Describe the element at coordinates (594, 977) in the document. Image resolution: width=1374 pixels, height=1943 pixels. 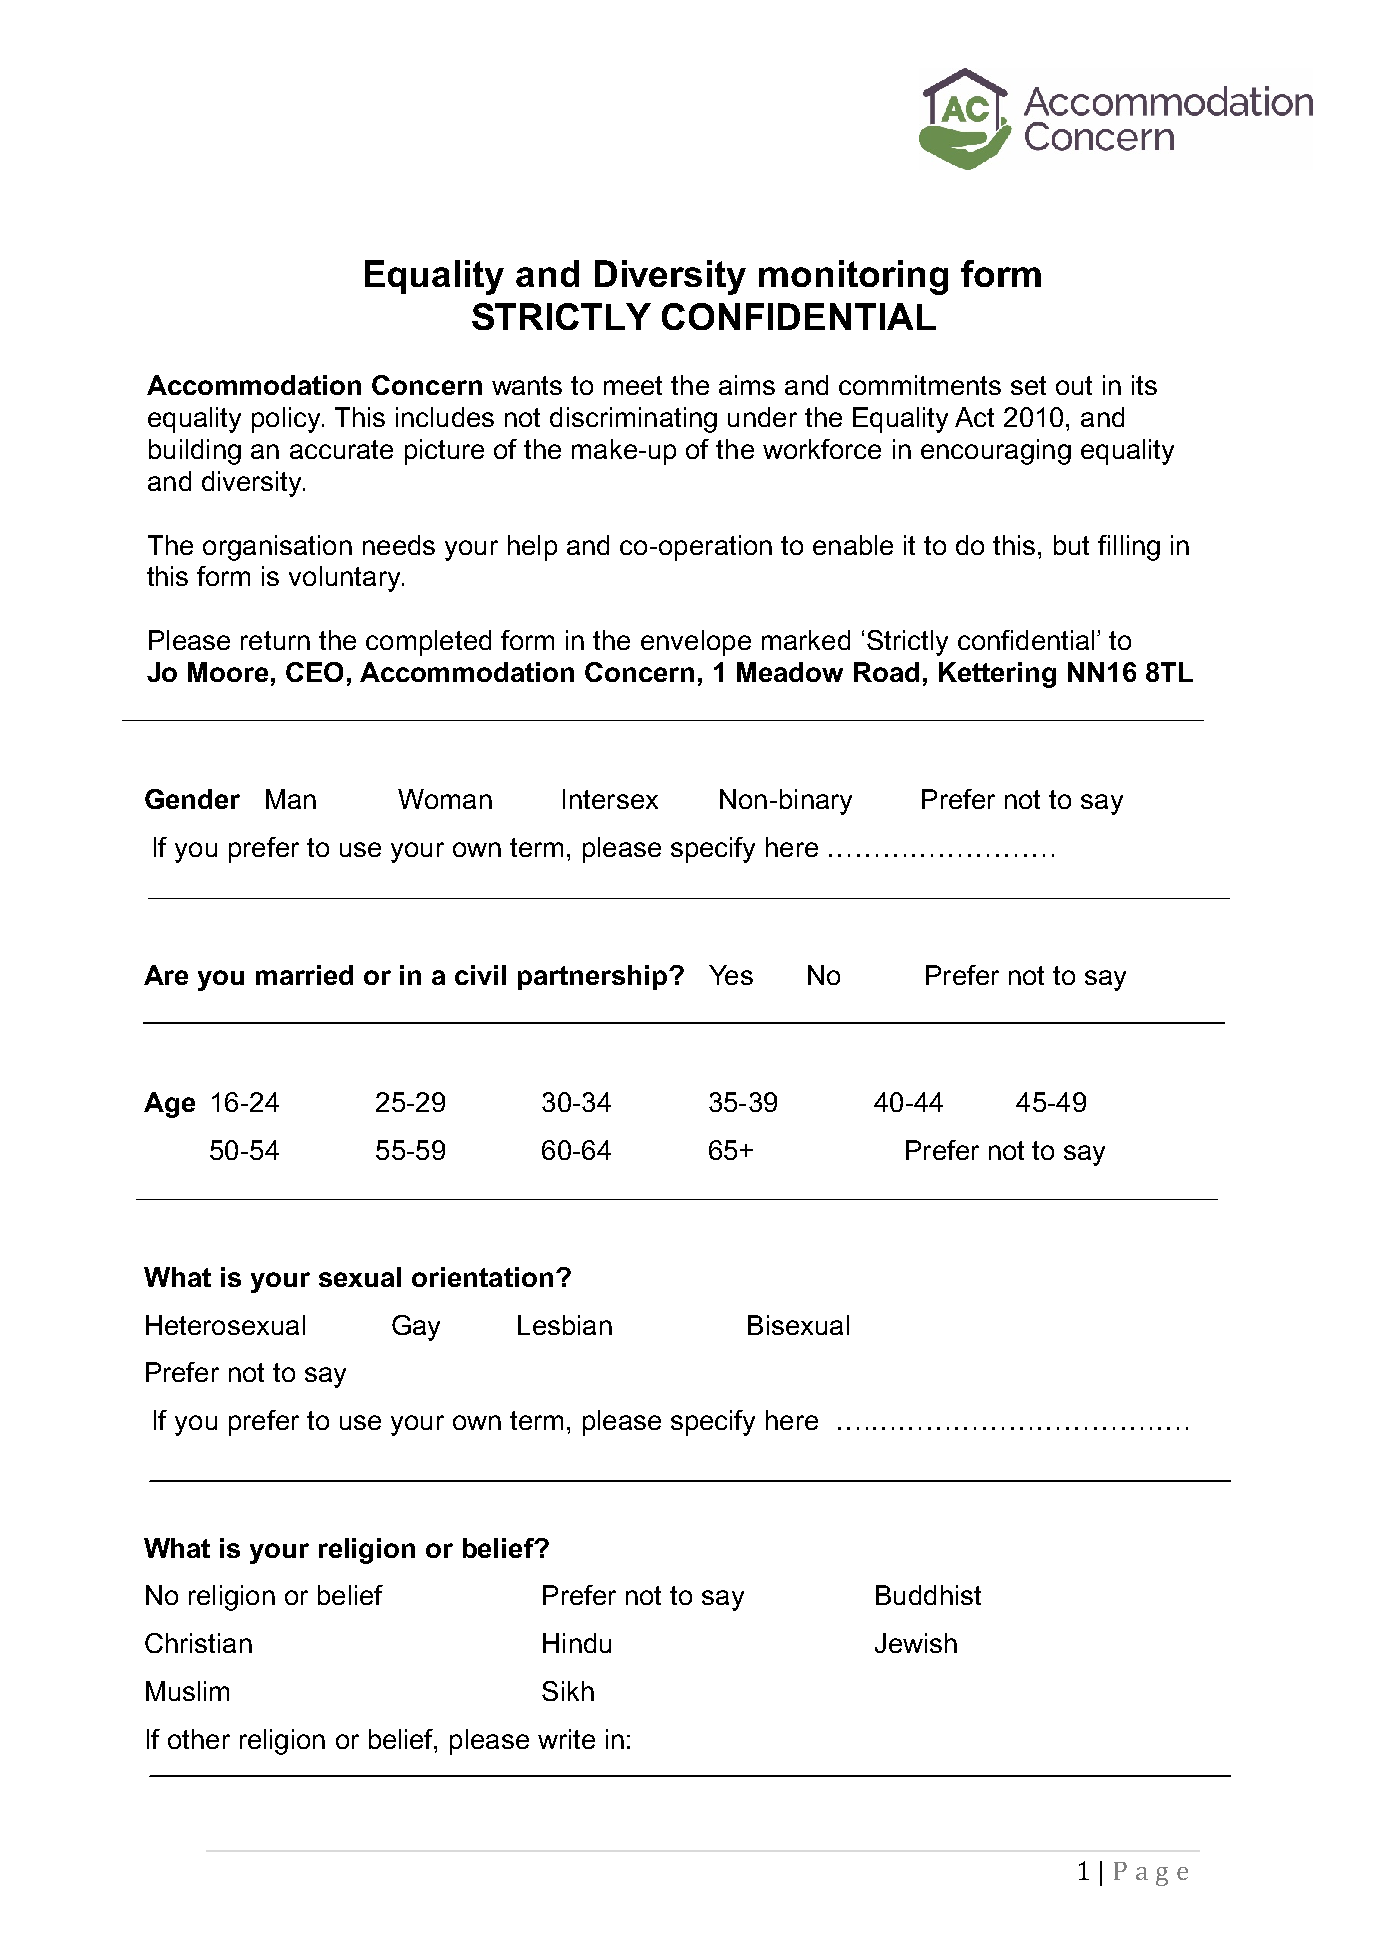
I see `partnership` at that location.
